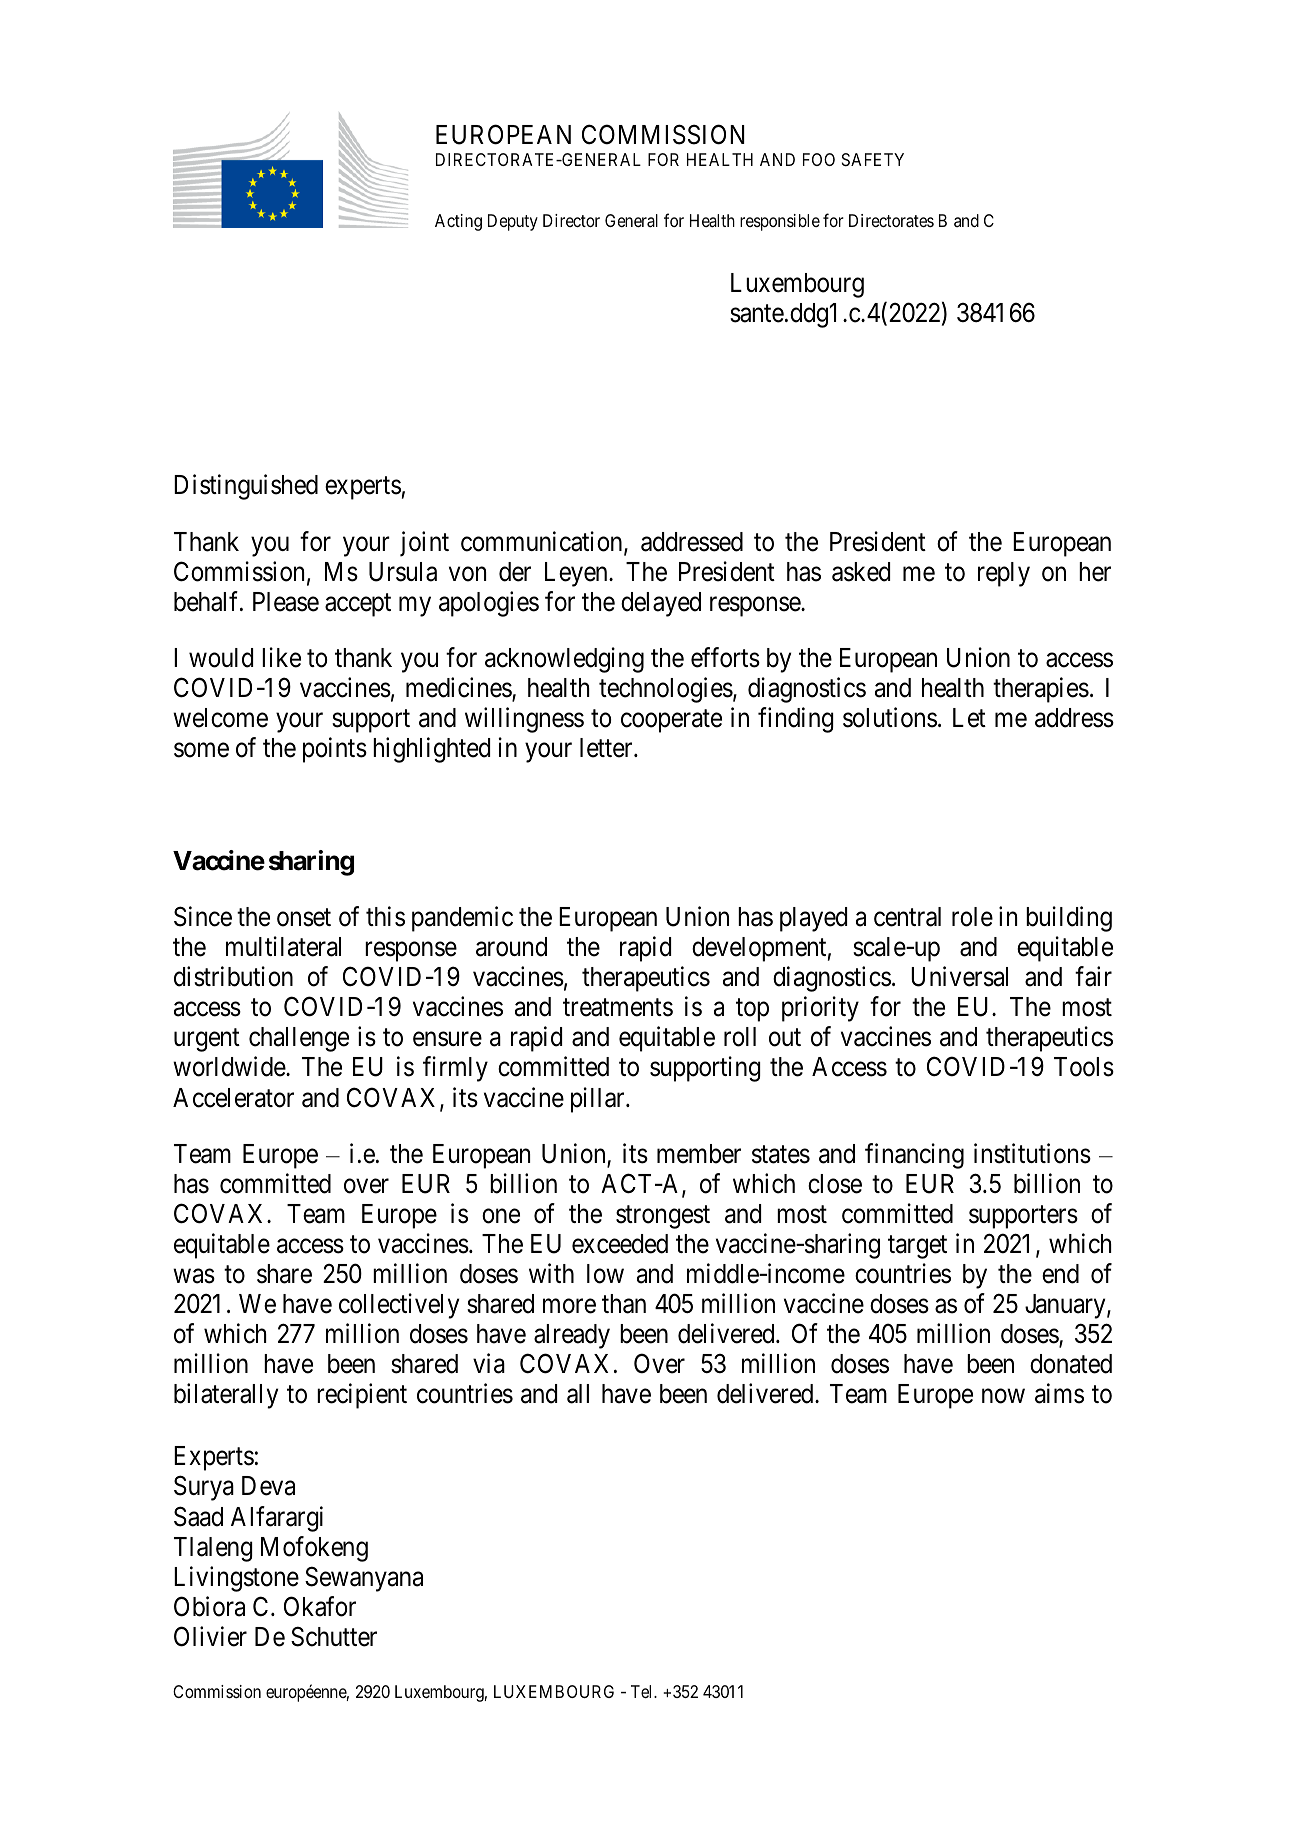 The image size is (1298, 1835). What do you see at coordinates (643, 1691) in the screenshot?
I see `Tel` at bounding box center [643, 1691].
